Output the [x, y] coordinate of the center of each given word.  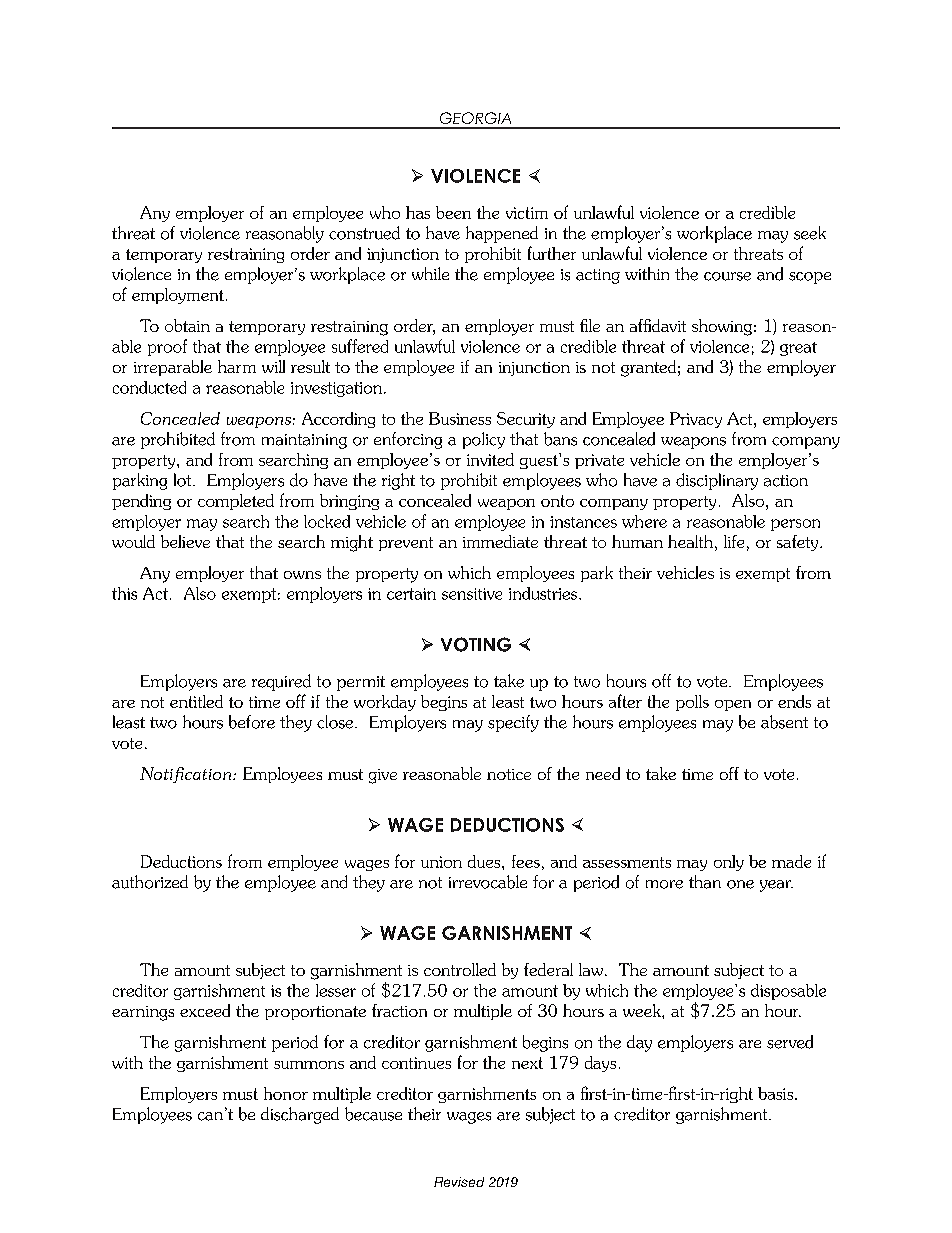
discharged [300, 1115]
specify [513, 723]
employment [178, 296]
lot [184, 480]
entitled [196, 701]
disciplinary [717, 481]
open [733, 705]
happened [502, 234]
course [727, 276]
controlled [460, 969]
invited [490, 459]
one [740, 884]
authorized [150, 882]
